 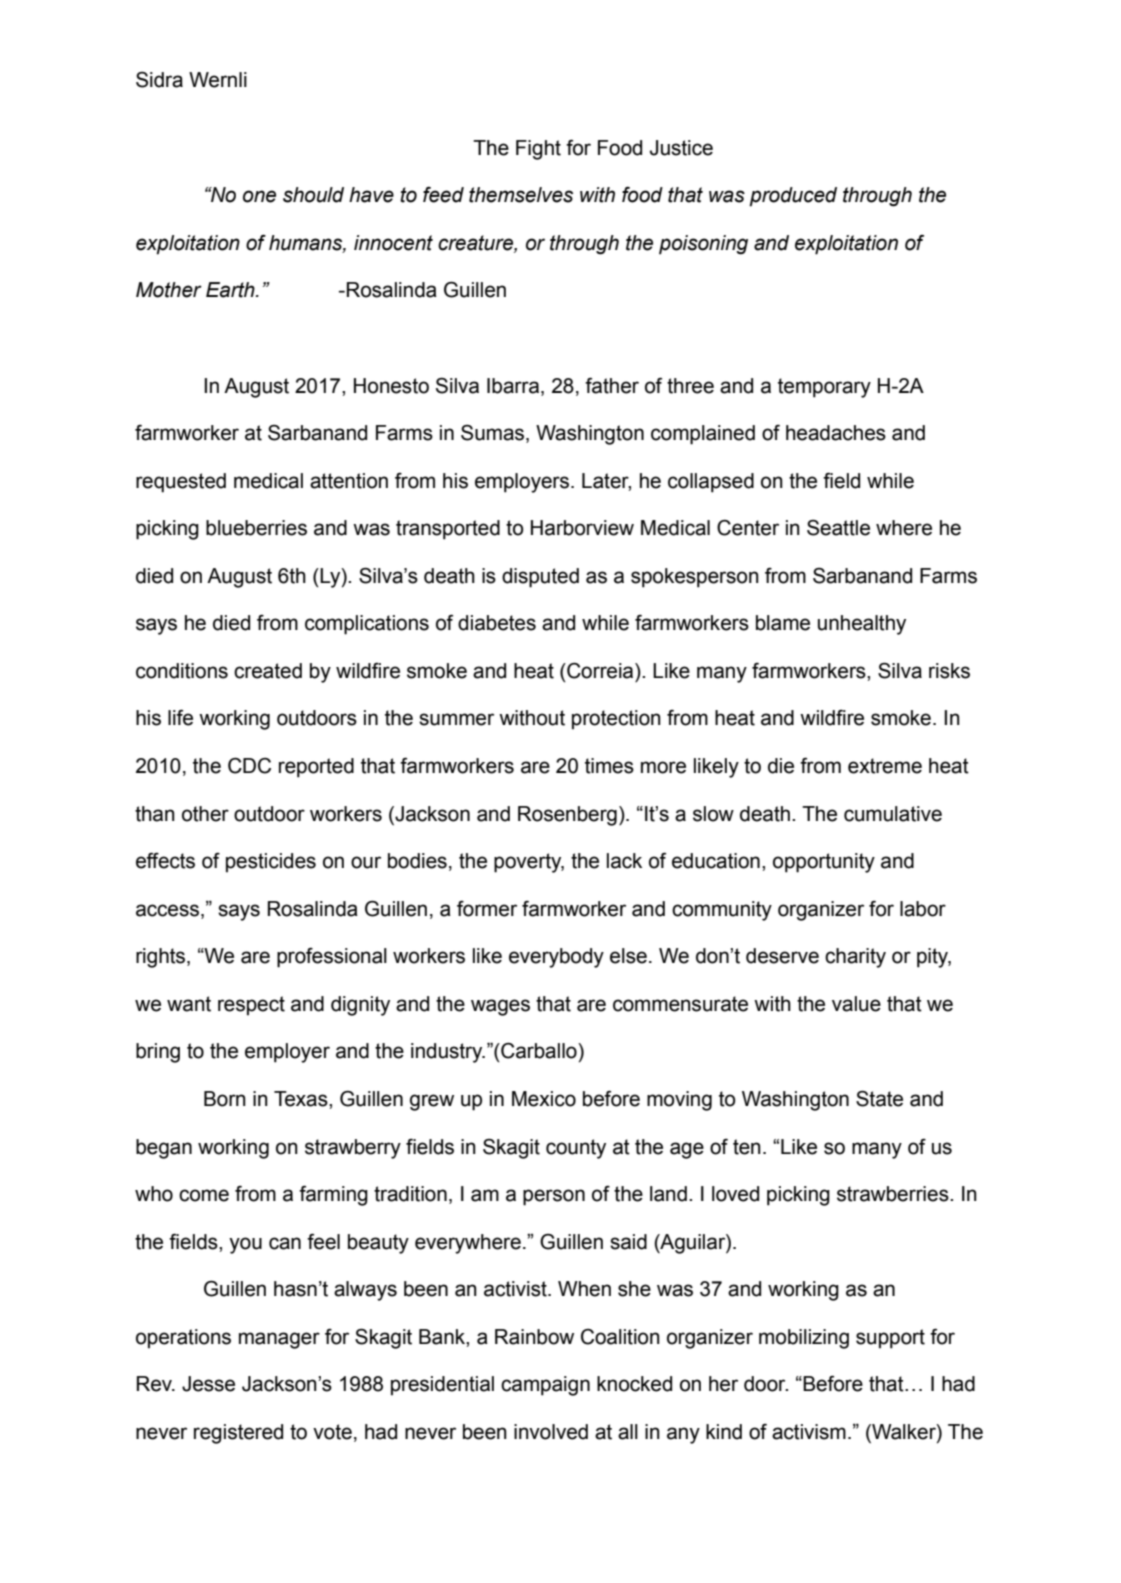 What do you see at coordinates (159, 80) in the page?
I see `Sidra` at bounding box center [159, 80].
